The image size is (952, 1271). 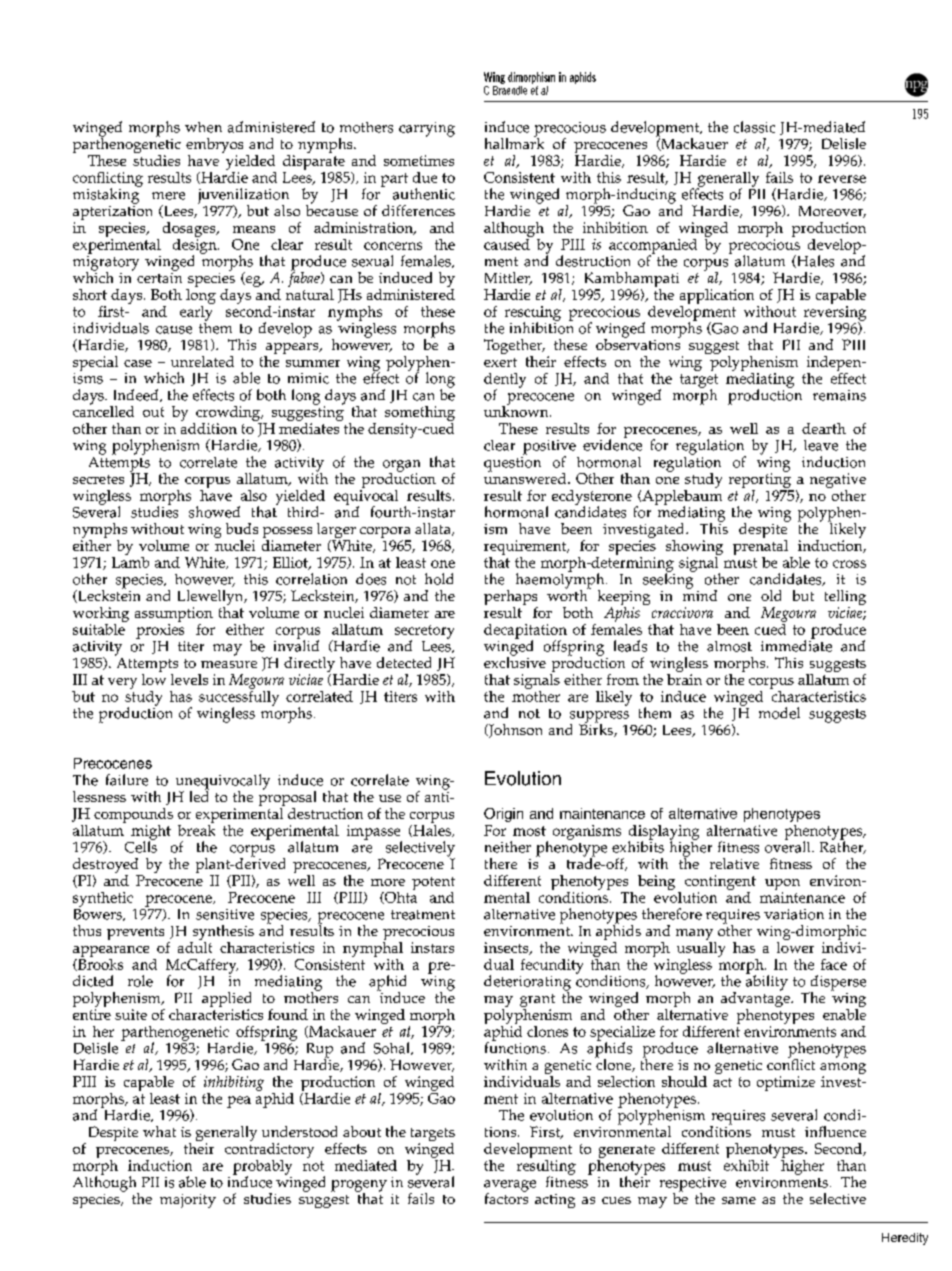 I want to click on applied, so click(x=226, y=1001).
